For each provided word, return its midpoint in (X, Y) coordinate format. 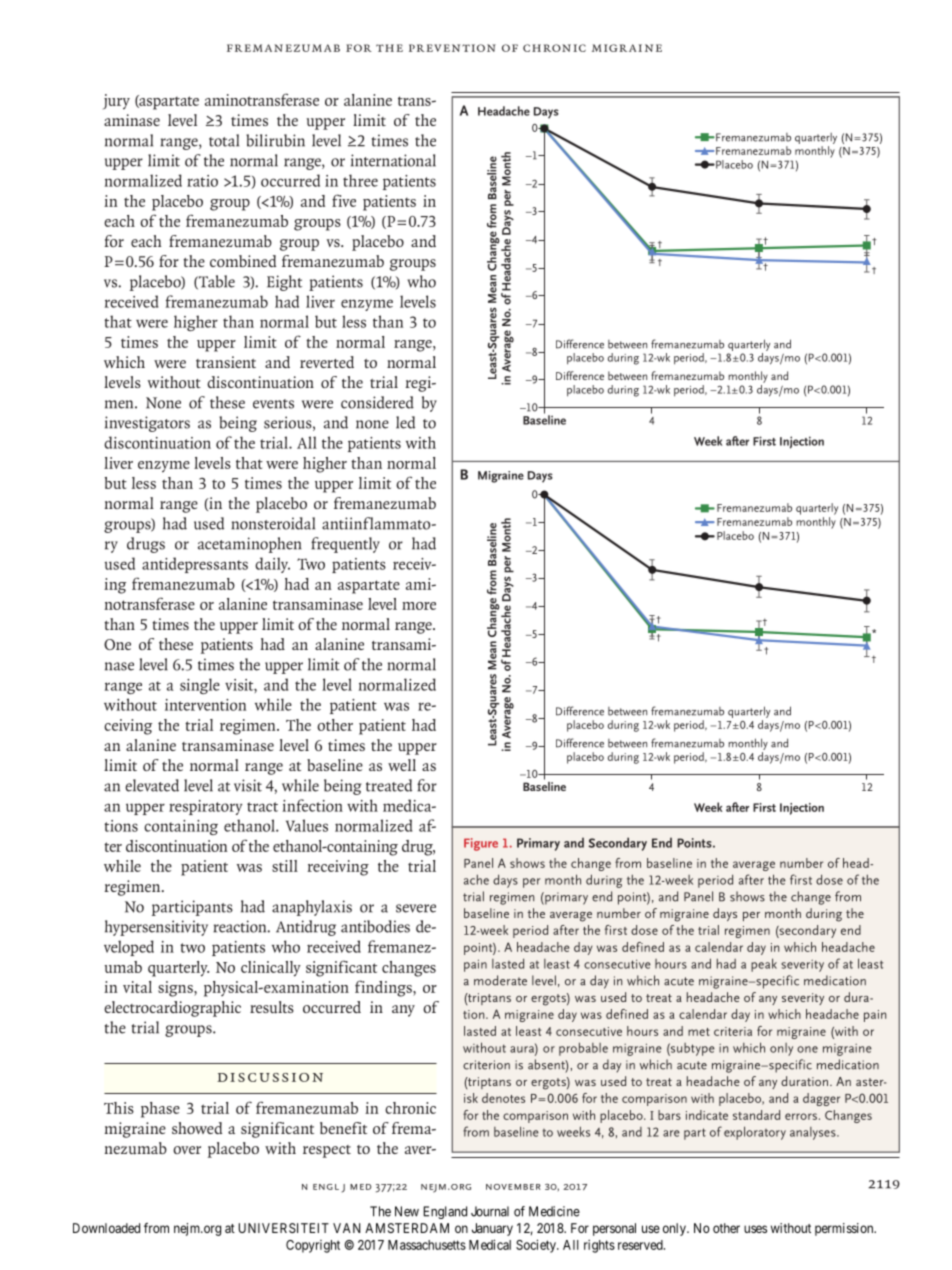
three (360, 180)
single (200, 686)
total (224, 140)
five (344, 200)
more (419, 606)
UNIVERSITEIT (283, 1228)
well (402, 765)
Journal (490, 1211)
